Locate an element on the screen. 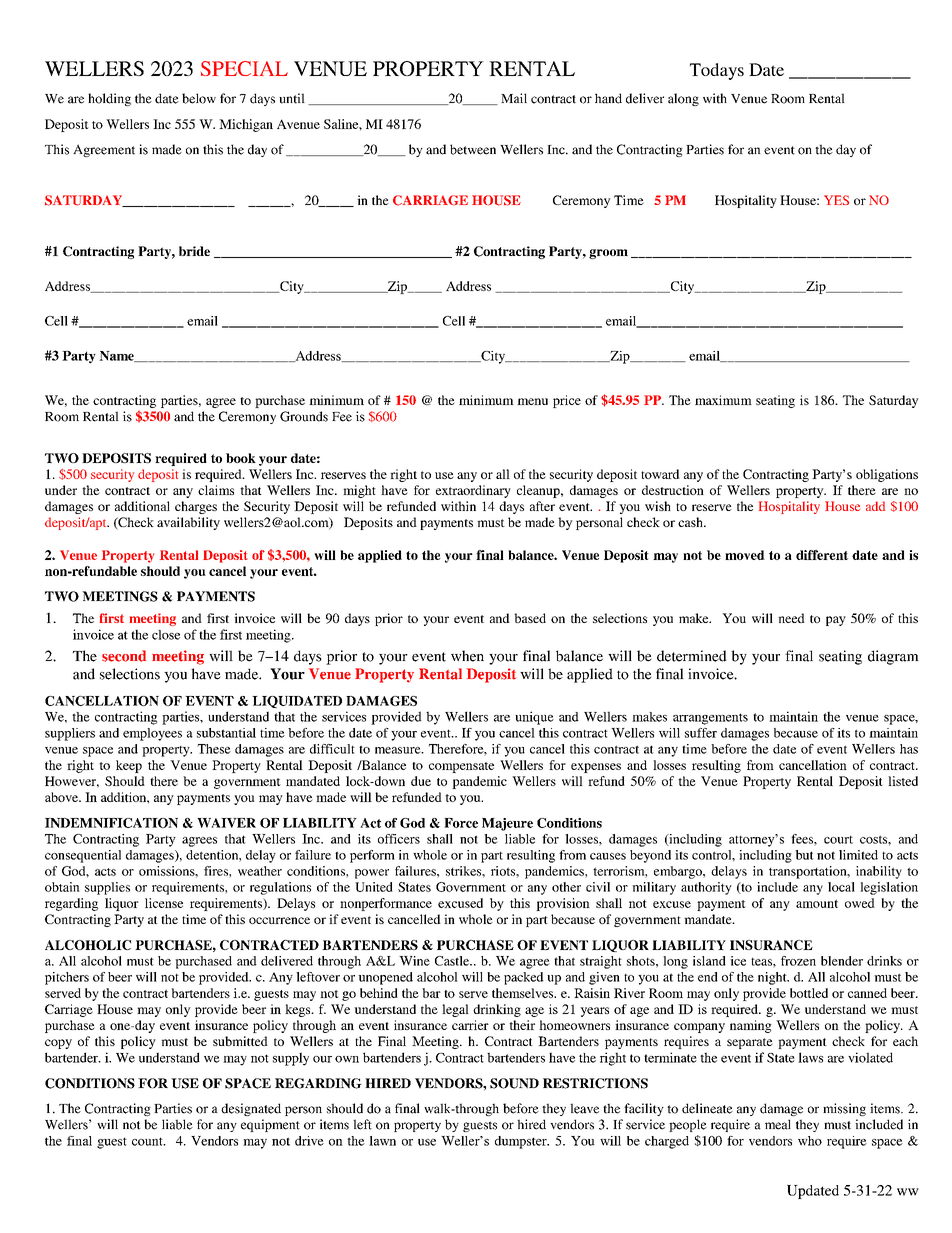  license is located at coordinates (164, 903).
